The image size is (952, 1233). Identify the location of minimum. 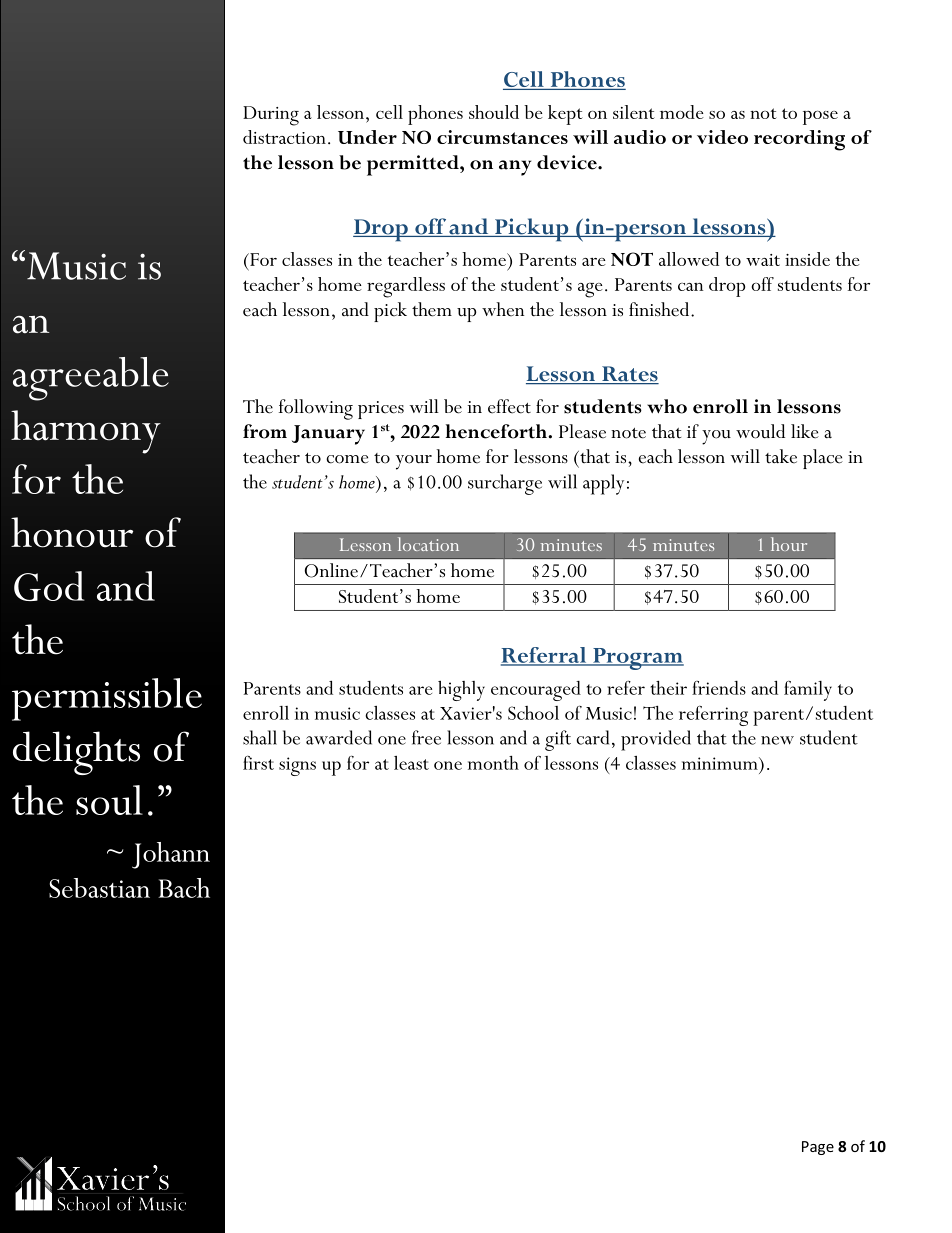
(721, 763).
